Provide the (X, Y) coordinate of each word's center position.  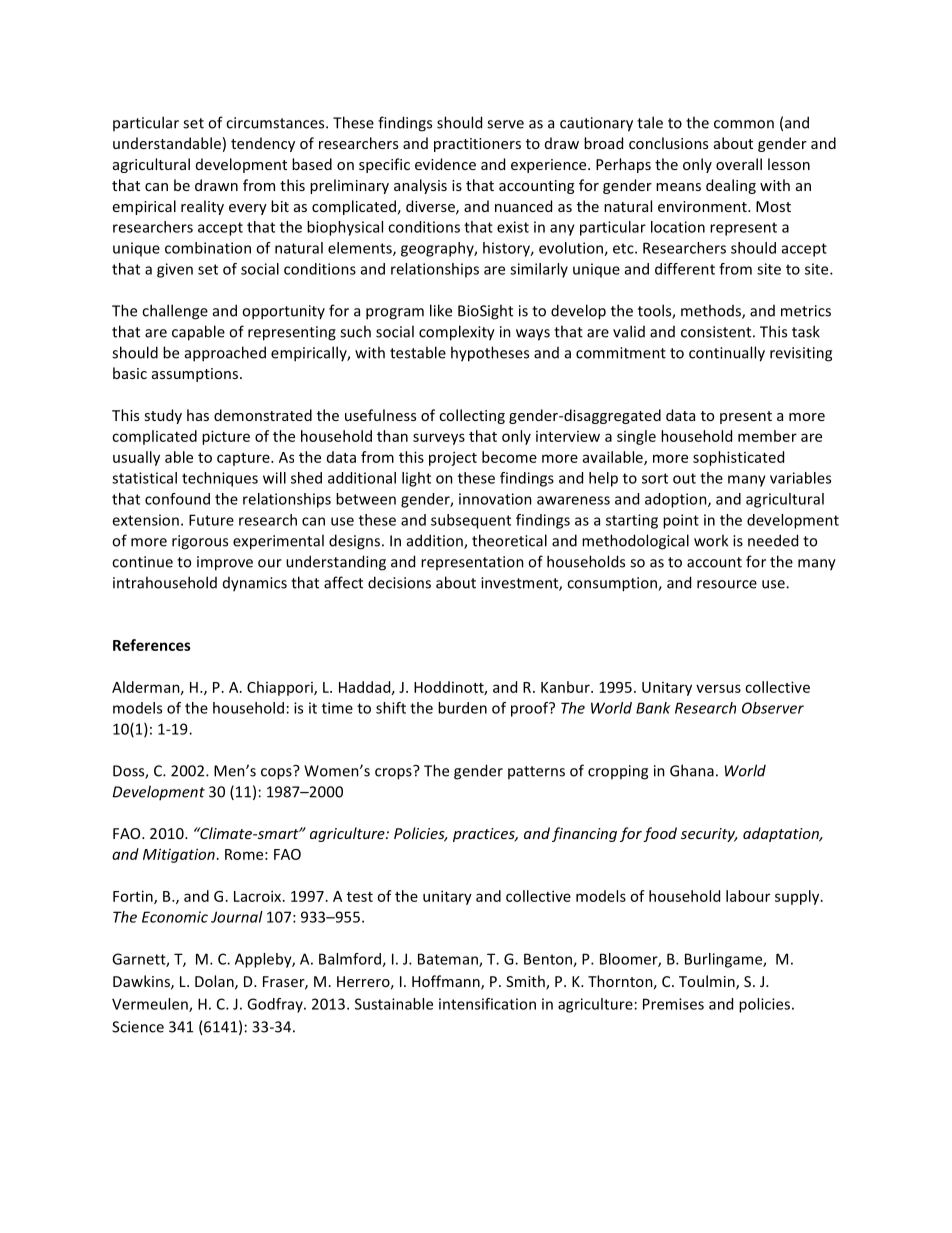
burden (462, 708)
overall (739, 164)
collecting (472, 416)
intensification (487, 1004)
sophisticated (738, 458)
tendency (263, 144)
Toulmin (708, 982)
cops (277, 773)
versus (718, 688)
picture (226, 437)
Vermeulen (151, 1005)
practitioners (477, 145)
